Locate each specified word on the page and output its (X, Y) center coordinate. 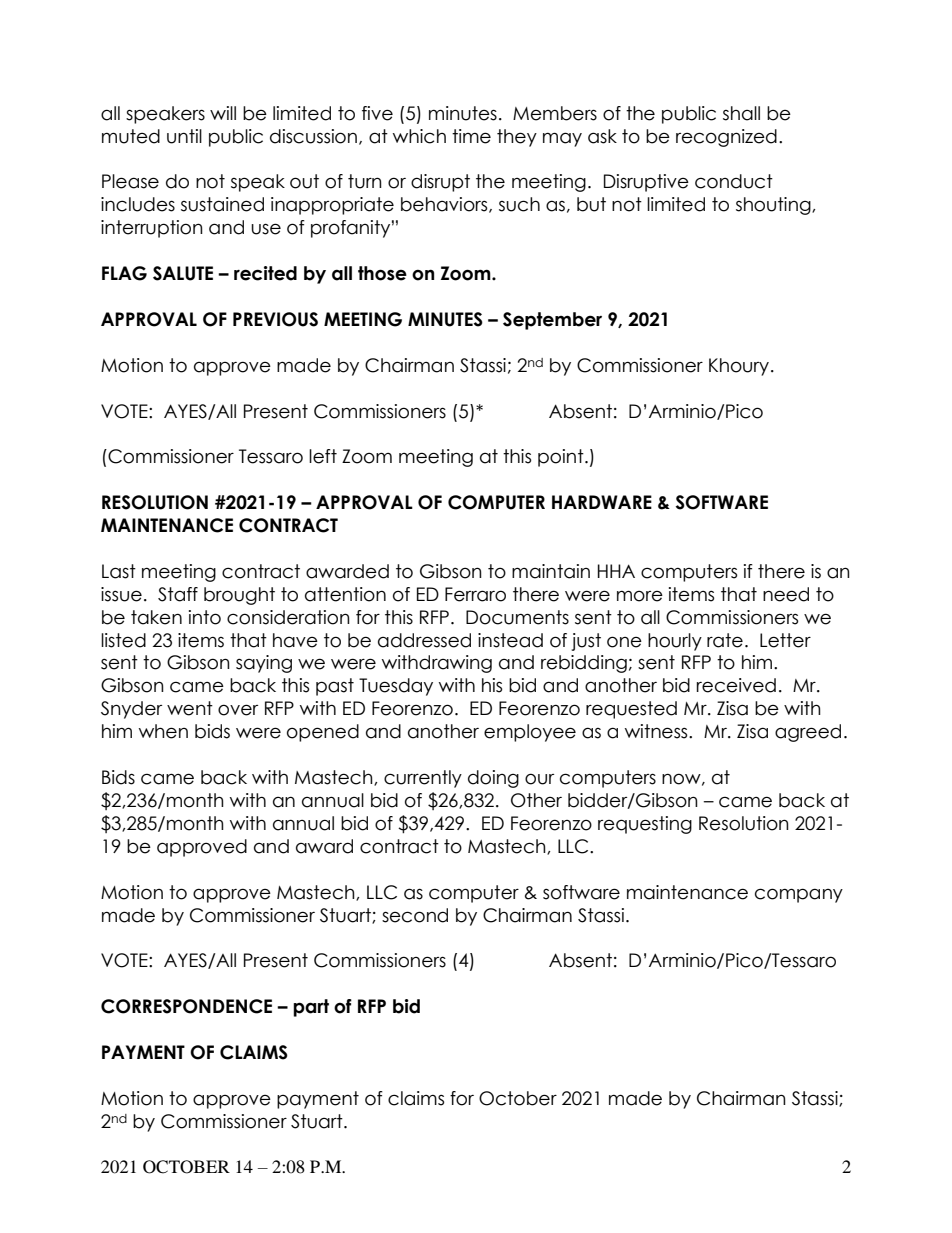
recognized (726, 138)
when (163, 731)
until (184, 136)
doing (493, 779)
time (471, 136)
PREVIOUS (275, 319)
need (786, 594)
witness (657, 731)
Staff (178, 594)
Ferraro (475, 594)
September (552, 321)
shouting (774, 206)
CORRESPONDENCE (186, 1006)
